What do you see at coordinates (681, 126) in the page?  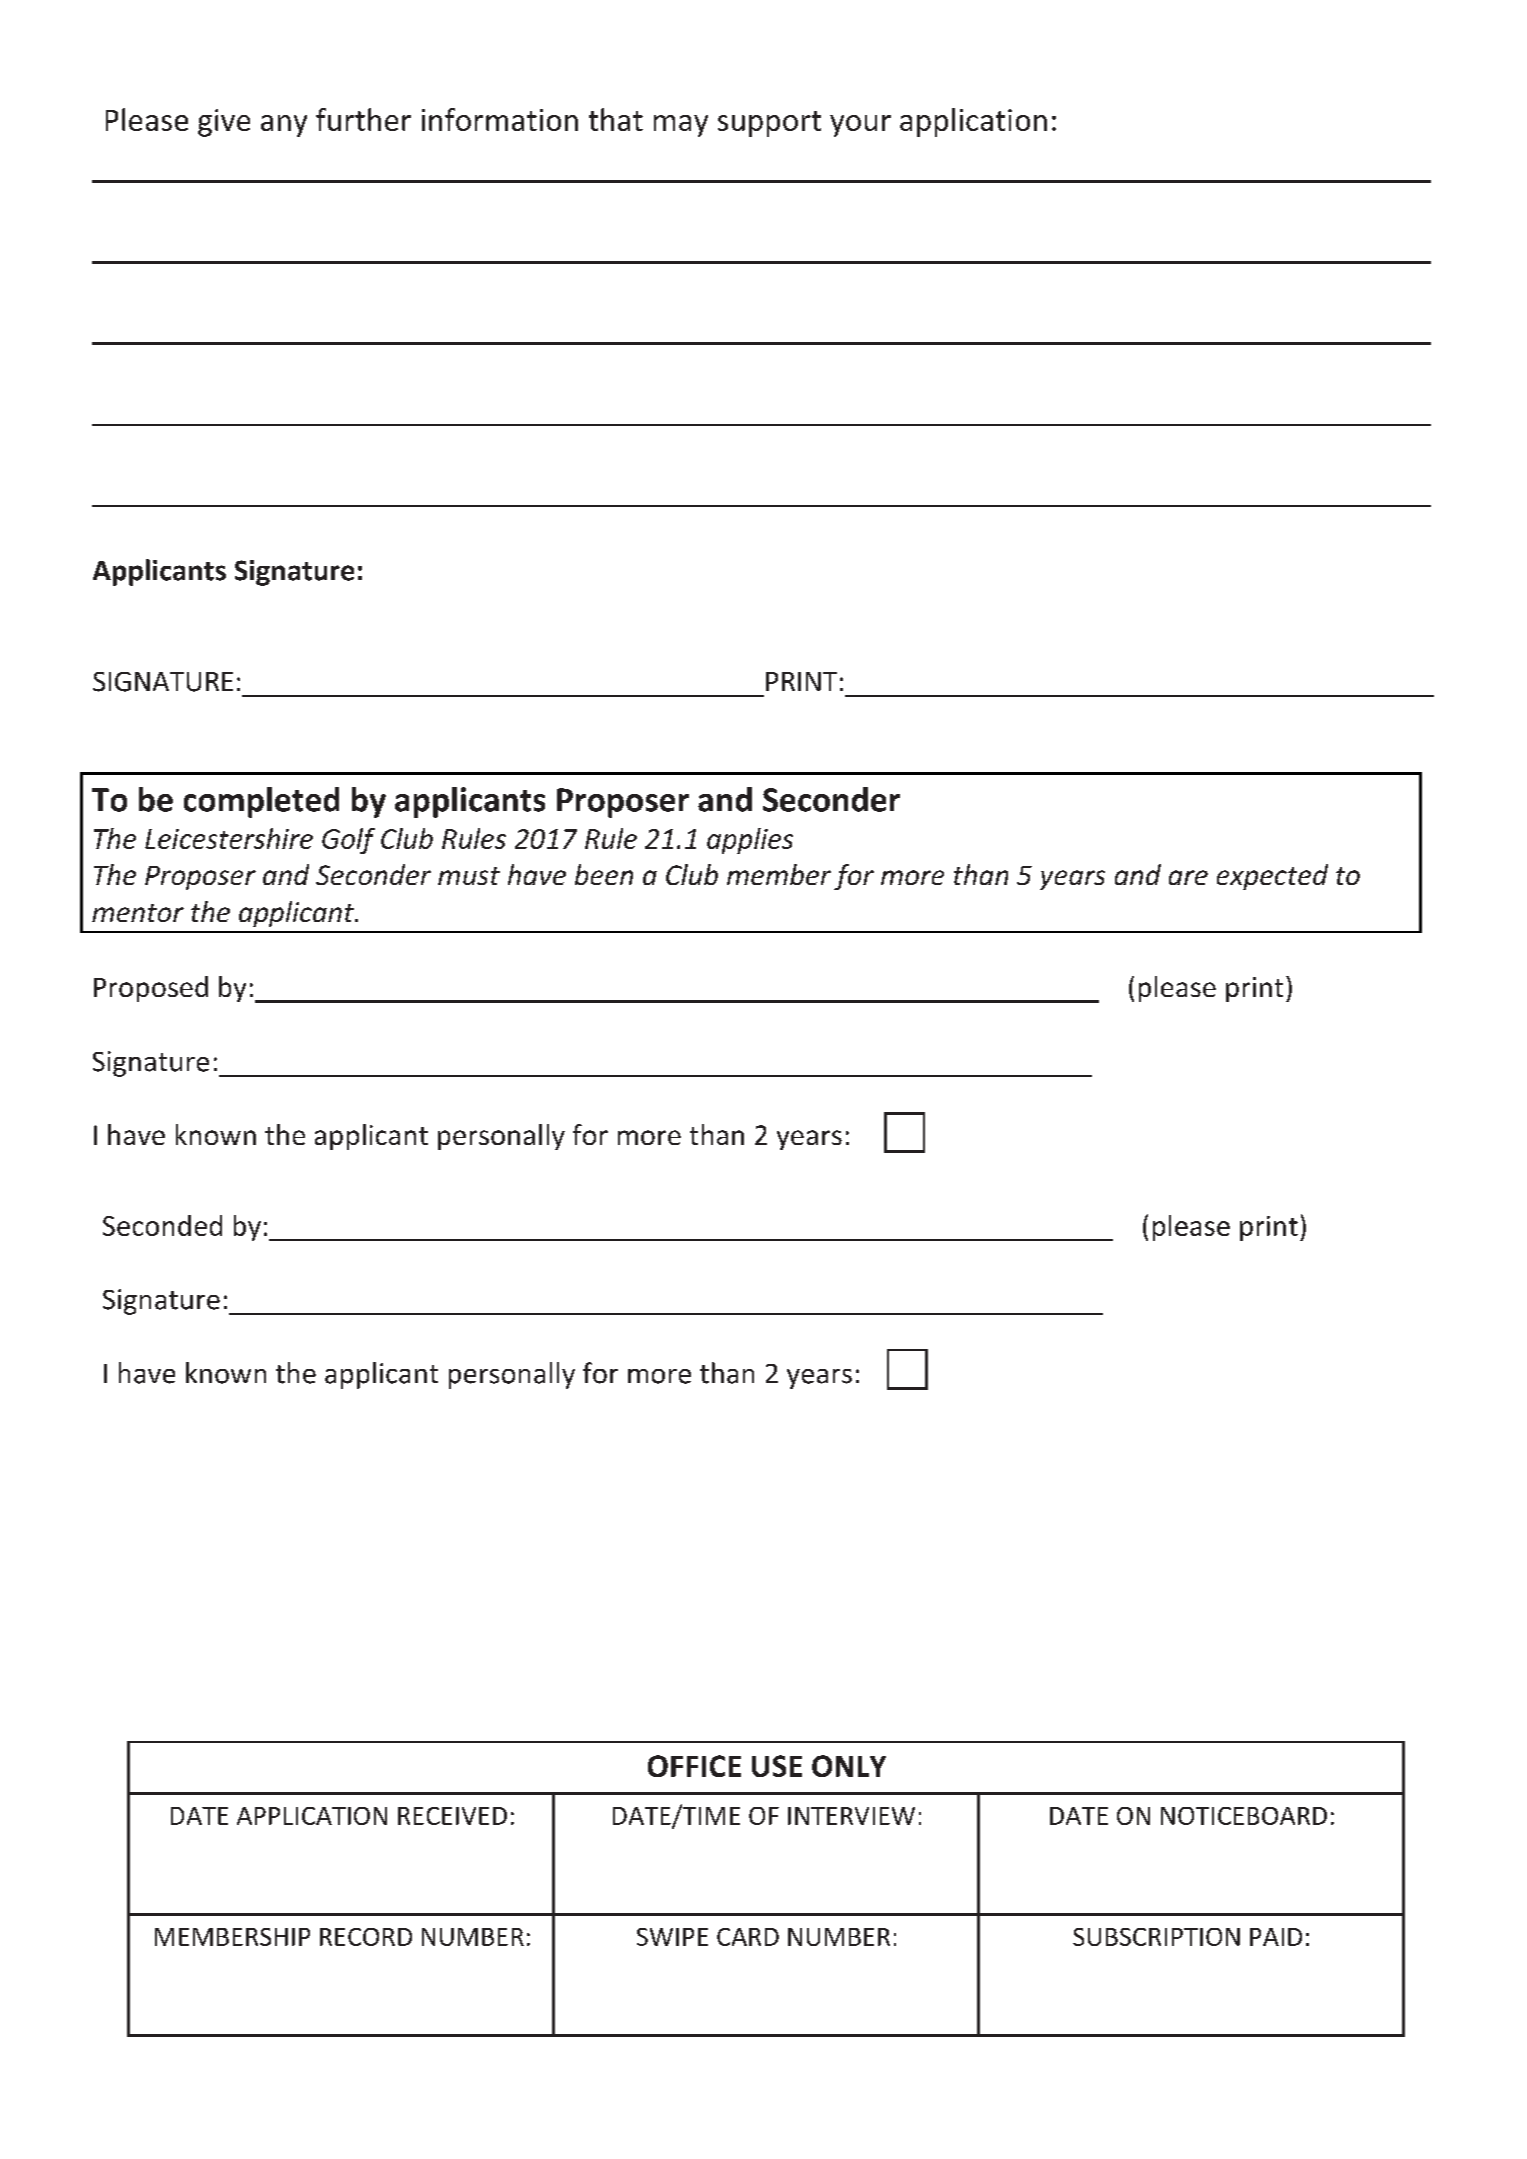 I see `may` at bounding box center [681, 126].
